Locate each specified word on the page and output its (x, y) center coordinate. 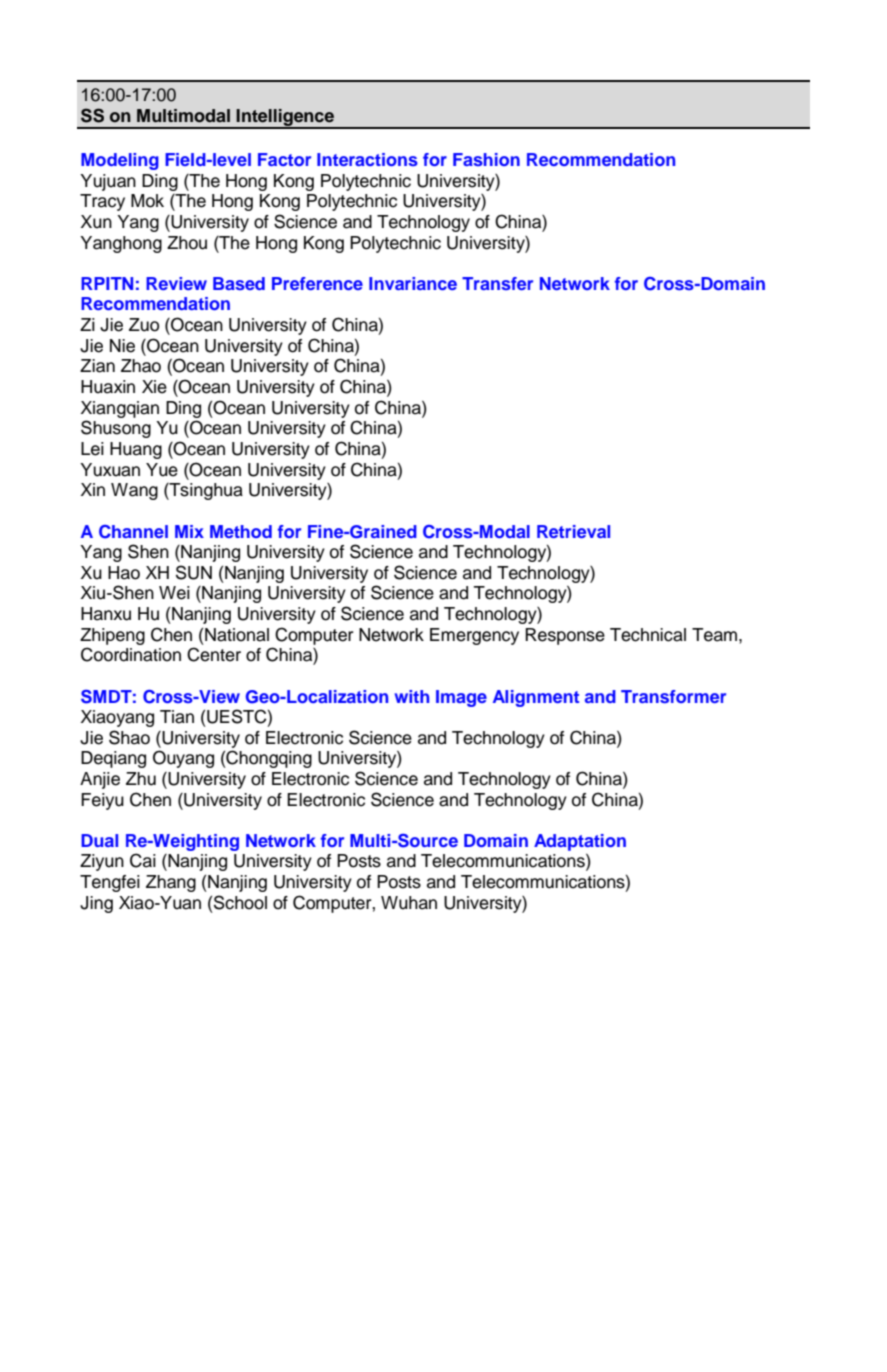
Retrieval (573, 531)
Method (241, 531)
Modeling (120, 161)
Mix (189, 531)
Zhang (171, 883)
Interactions (367, 159)
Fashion (486, 159)
